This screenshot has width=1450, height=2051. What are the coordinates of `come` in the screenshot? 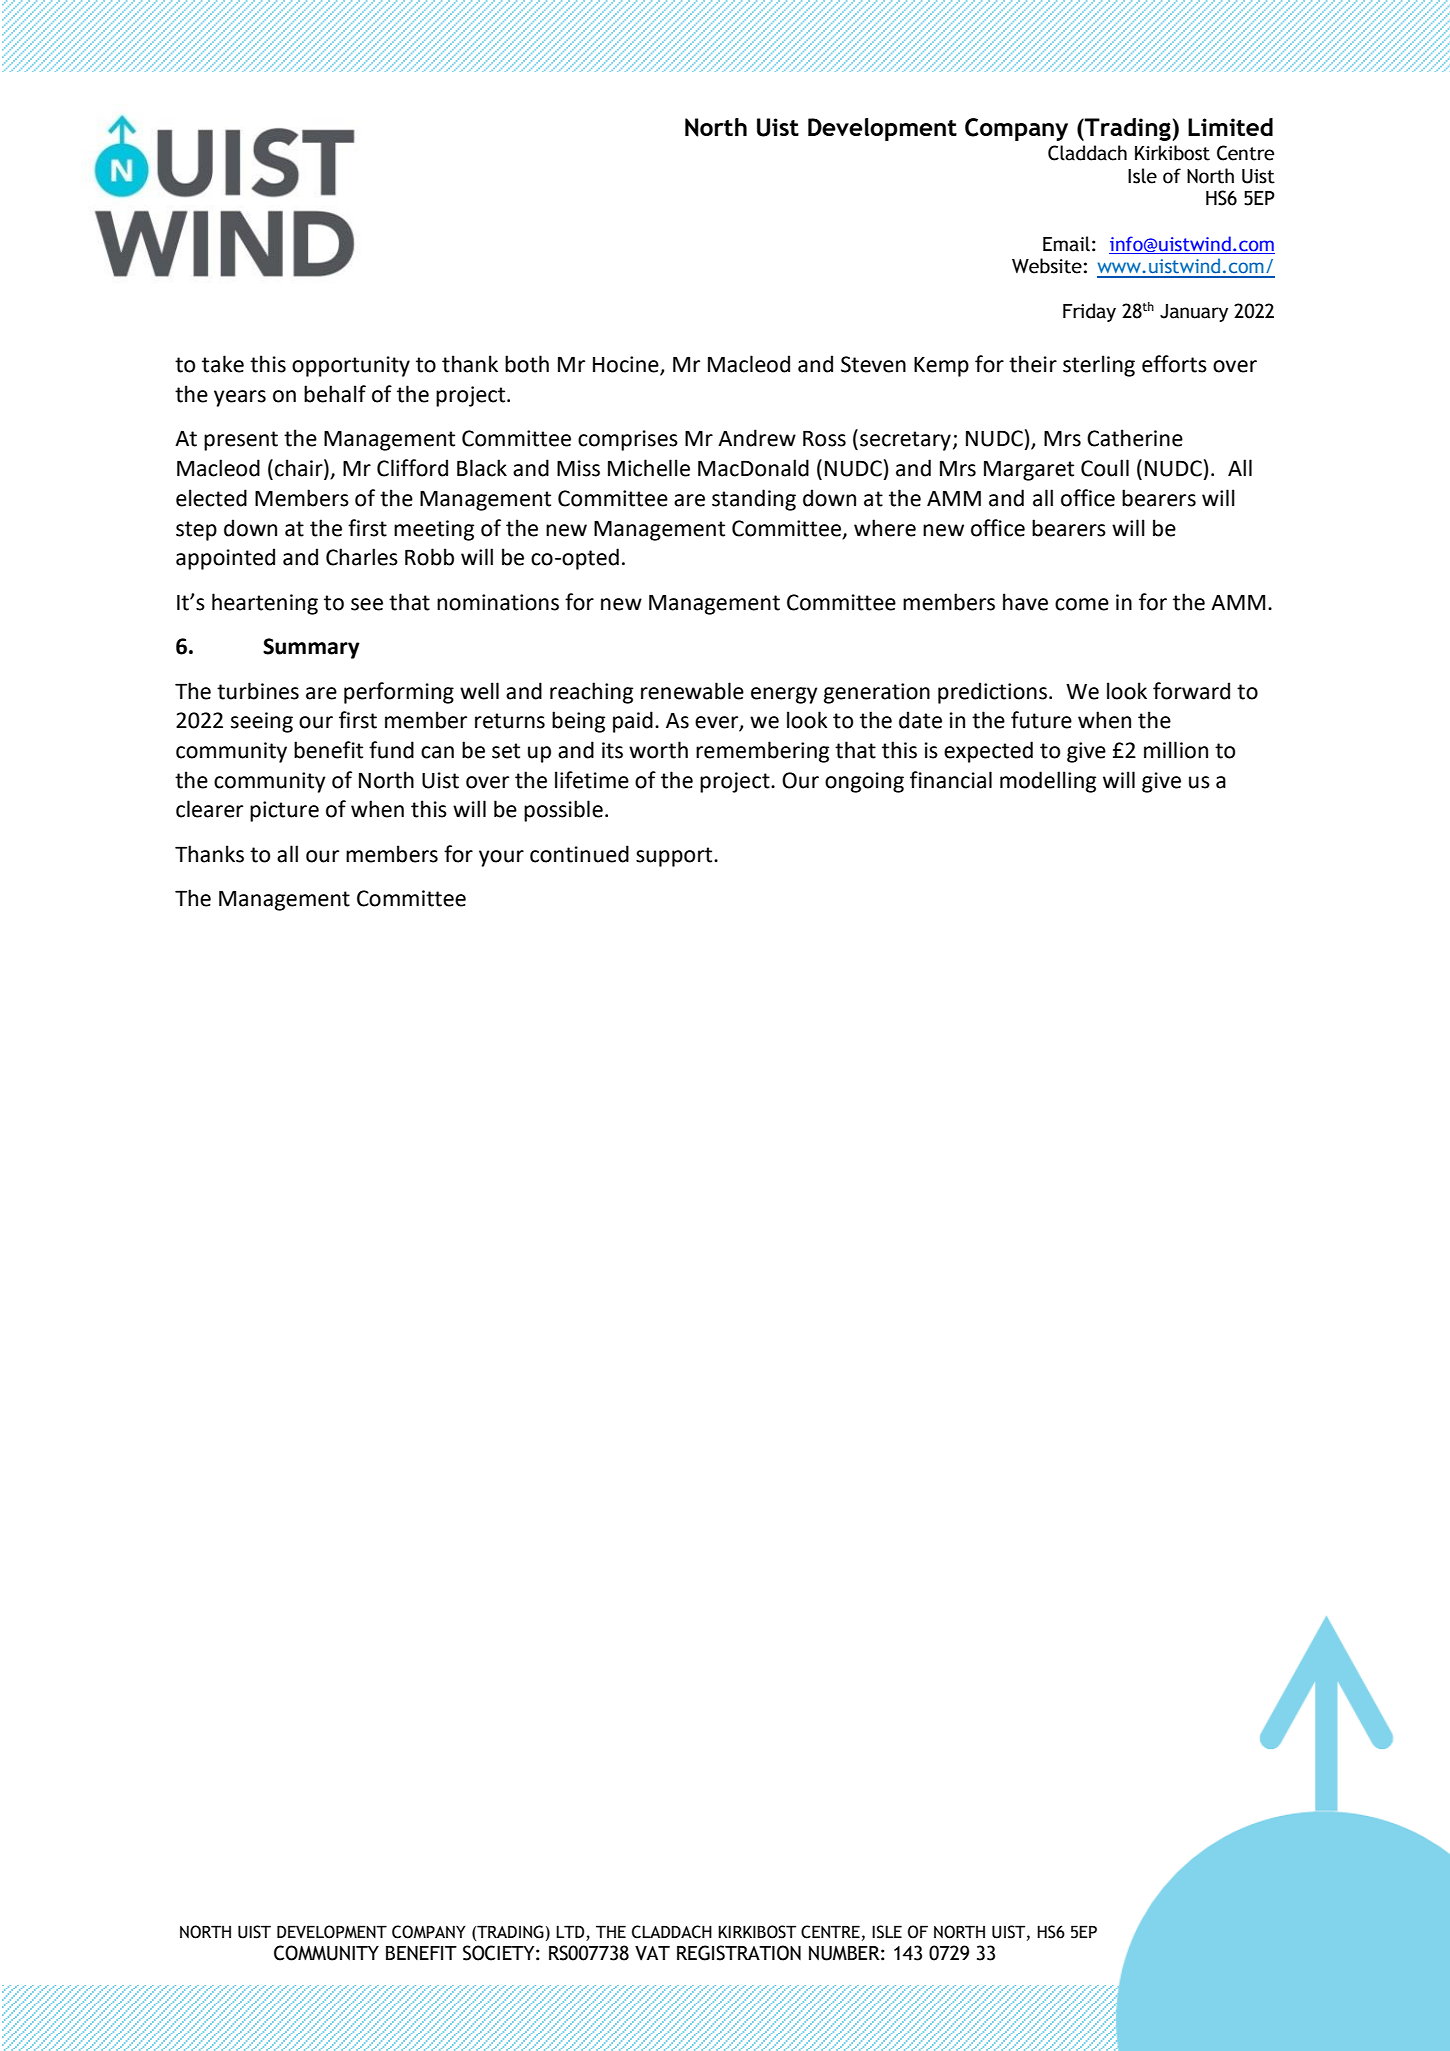 It's located at (1082, 604).
